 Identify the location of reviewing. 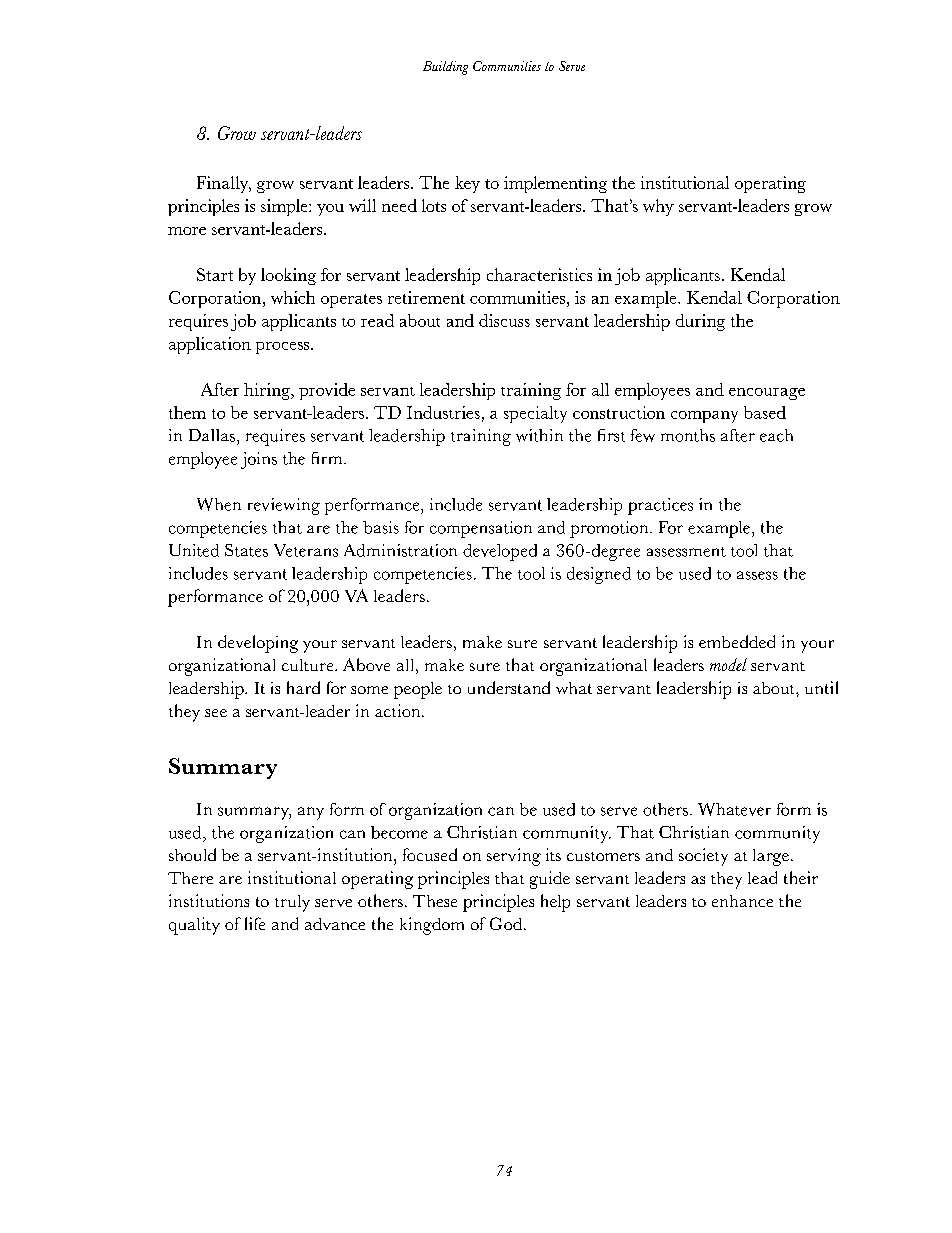
(284, 506).
